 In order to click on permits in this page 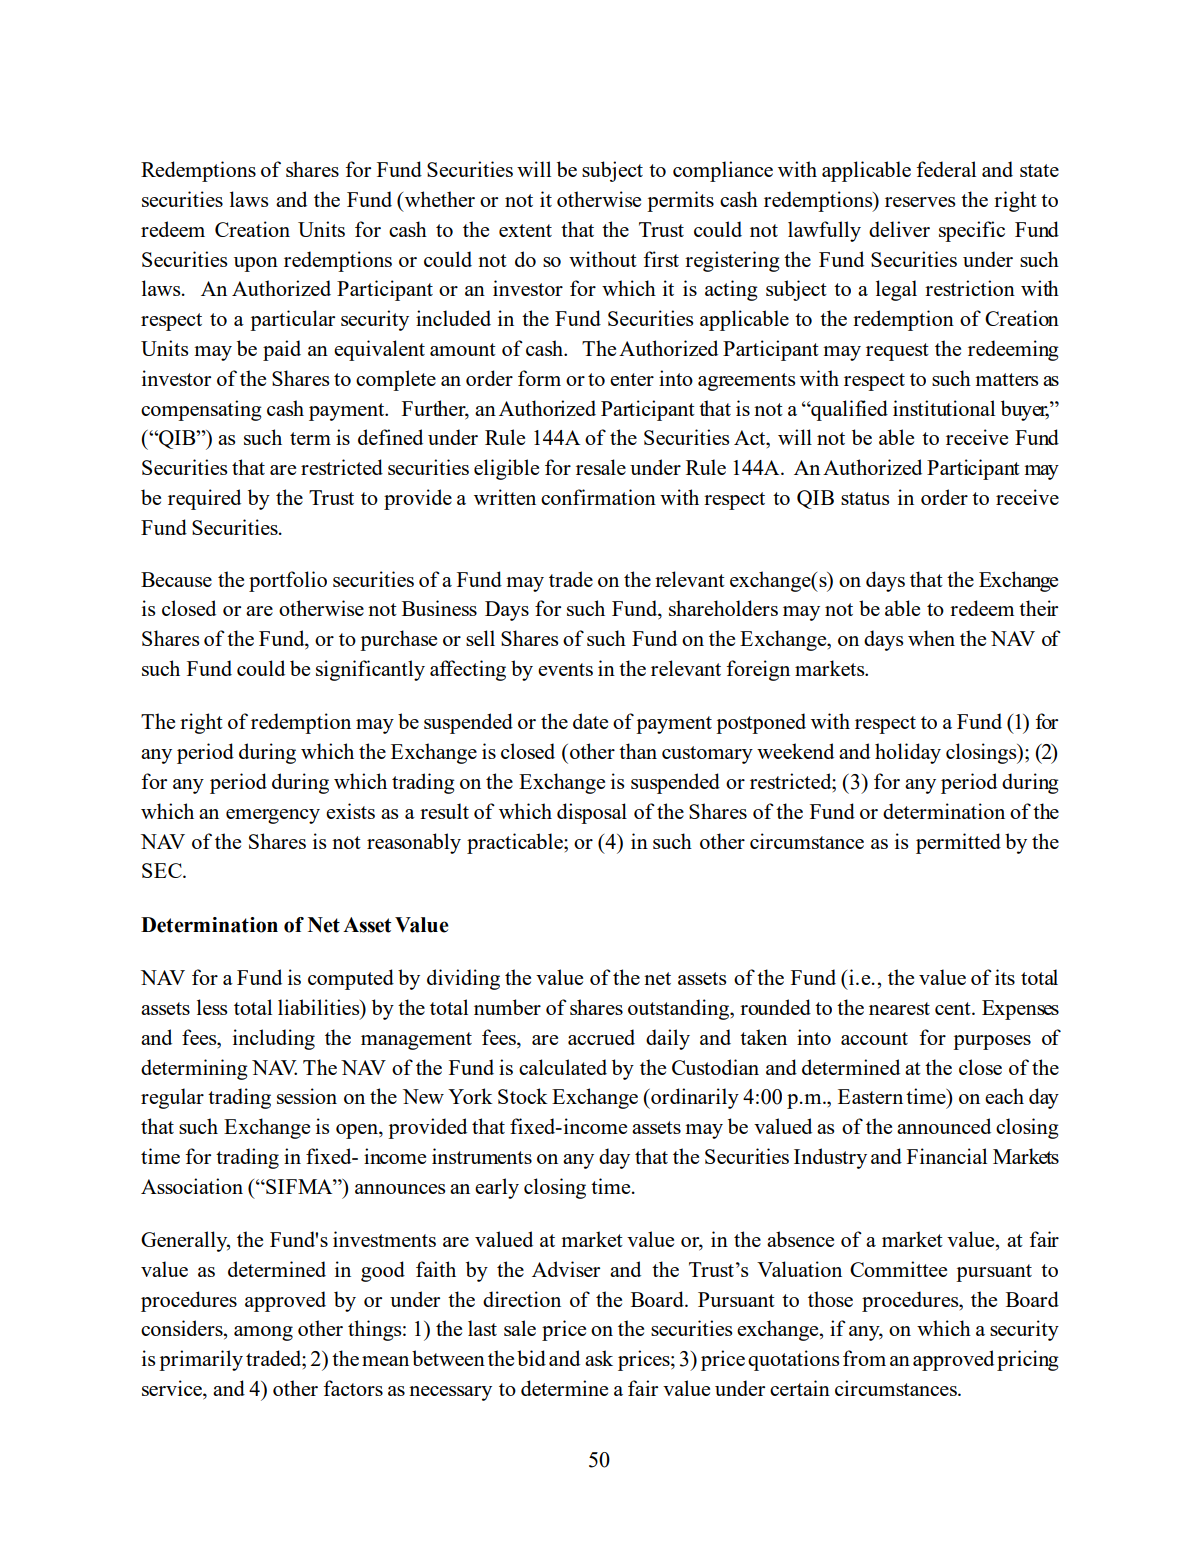, I will do `click(680, 201)`.
